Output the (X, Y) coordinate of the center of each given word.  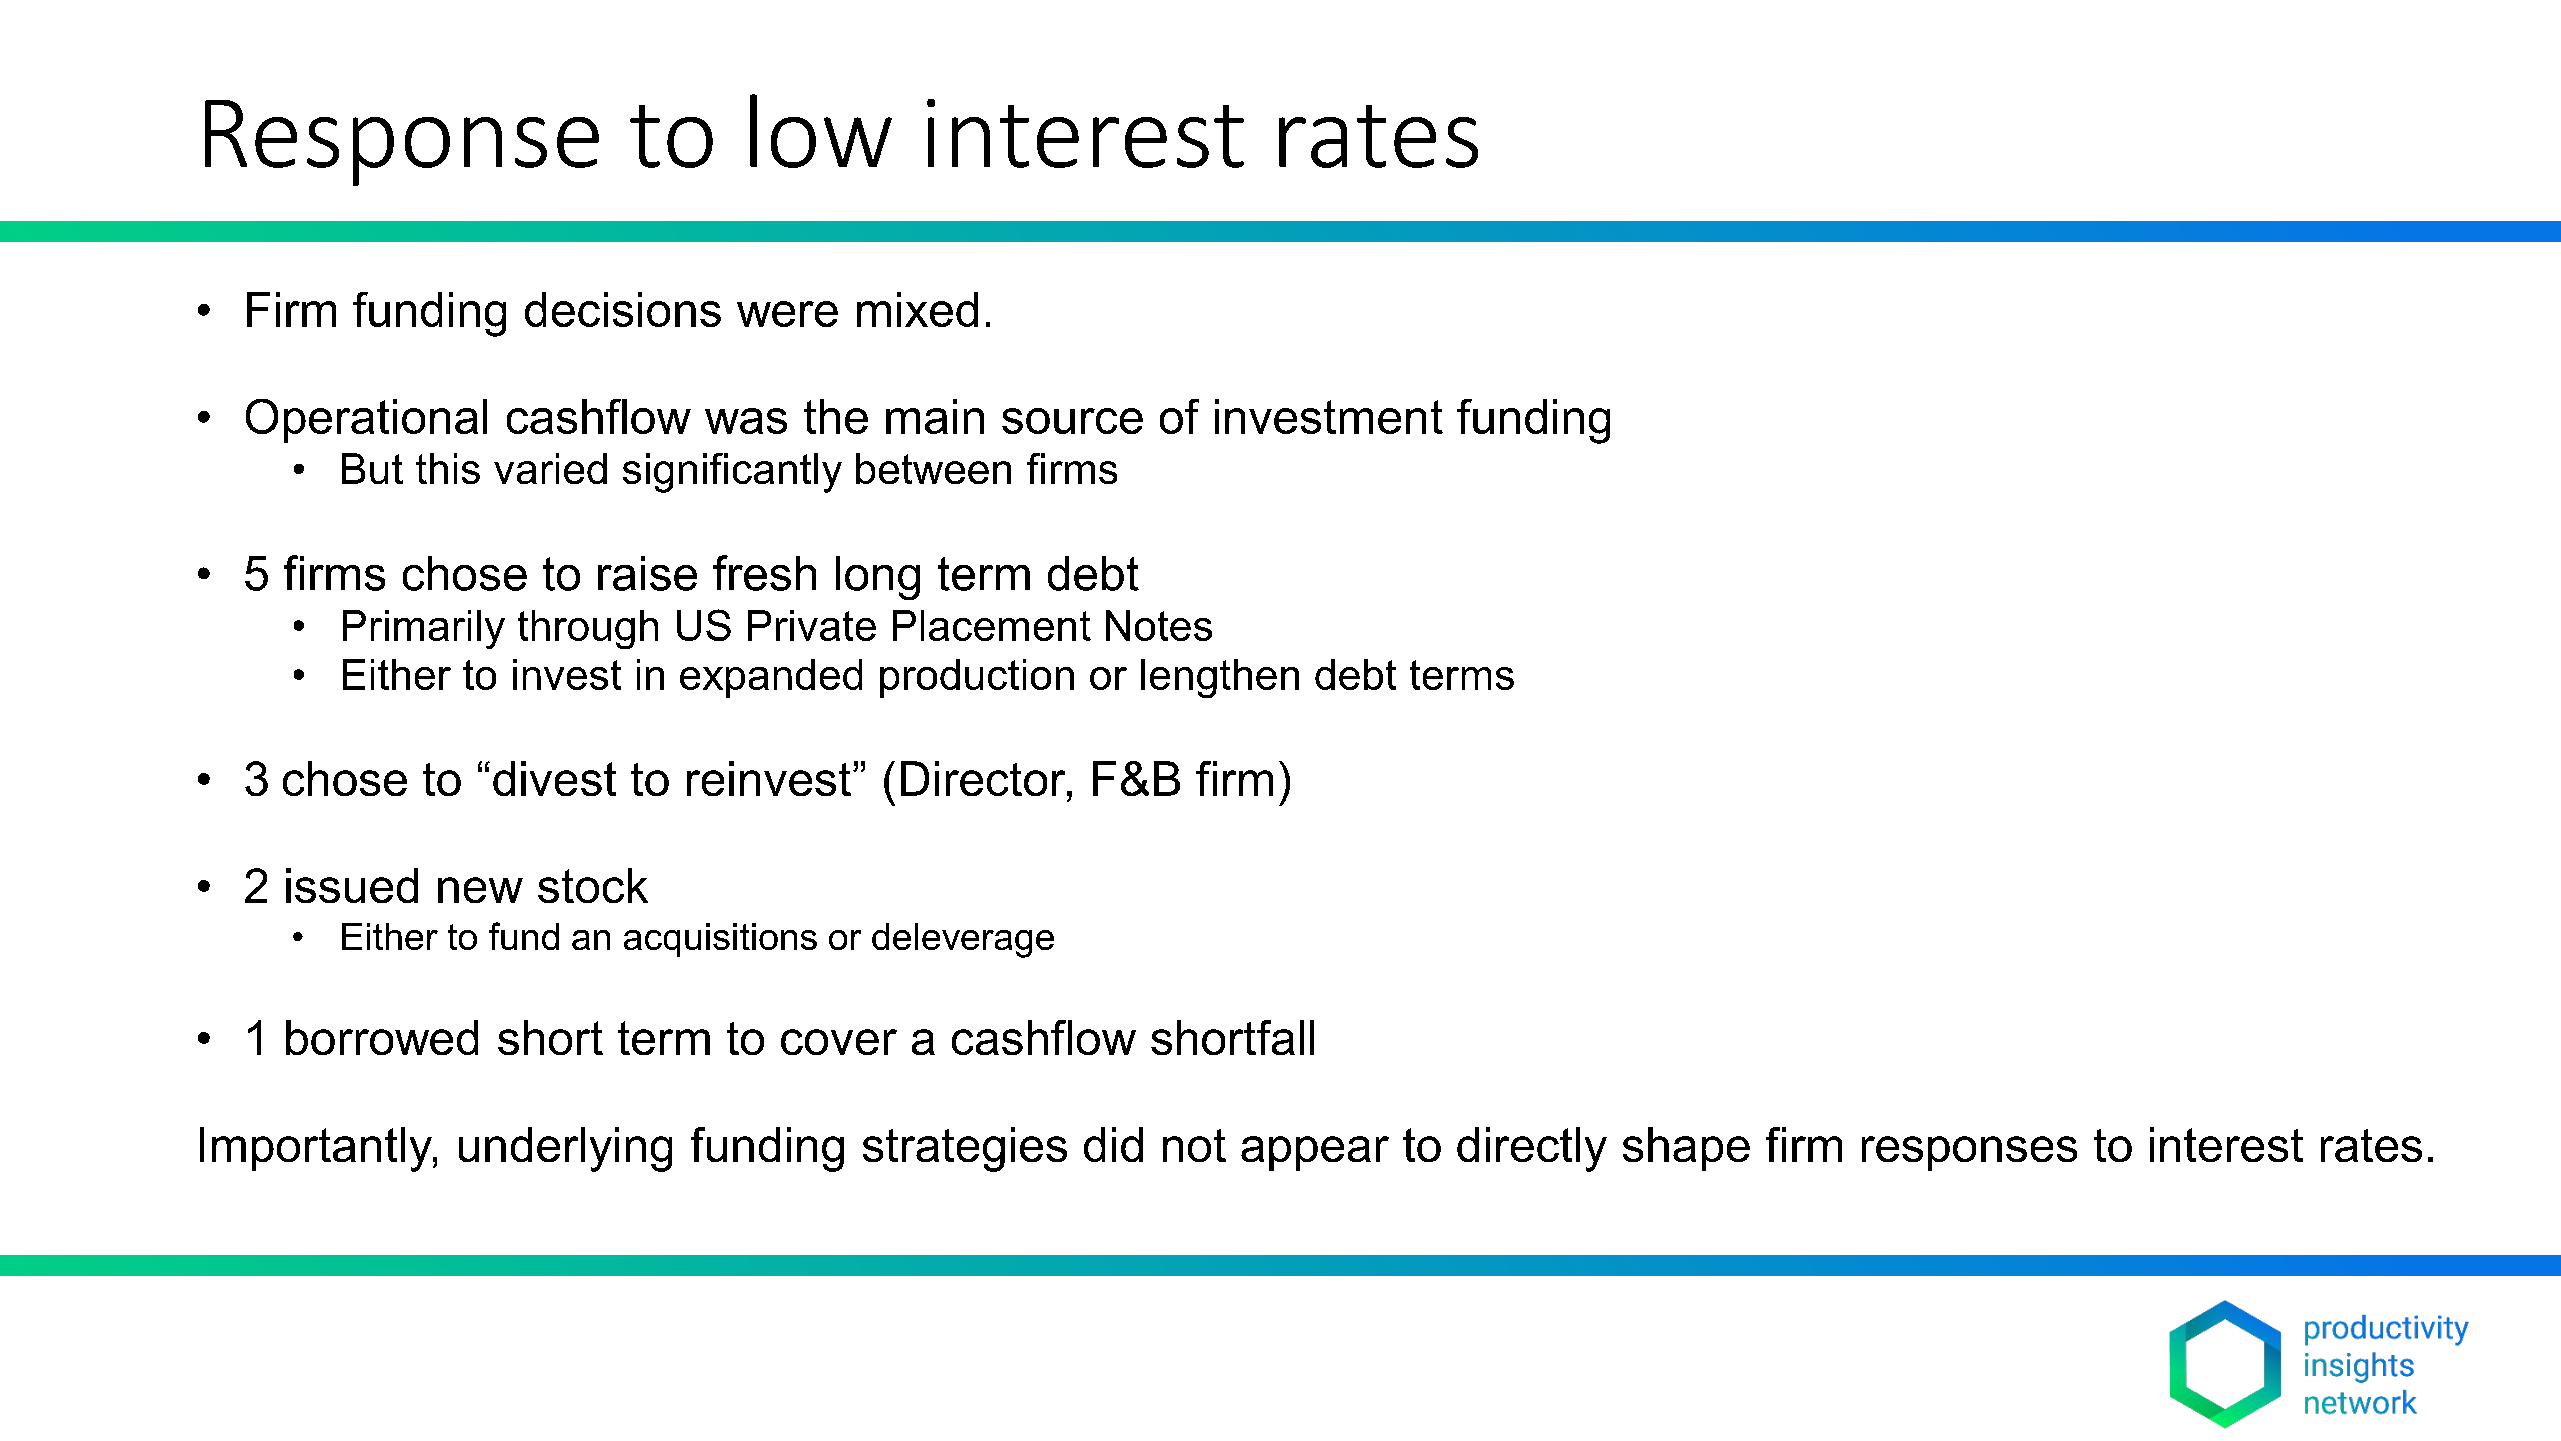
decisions (623, 309)
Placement (992, 625)
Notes (1159, 625)
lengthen (1220, 678)
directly (1532, 1149)
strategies (965, 1149)
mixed (917, 309)
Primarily (424, 629)
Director (984, 778)
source (1072, 421)
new (480, 890)
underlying (565, 1149)
